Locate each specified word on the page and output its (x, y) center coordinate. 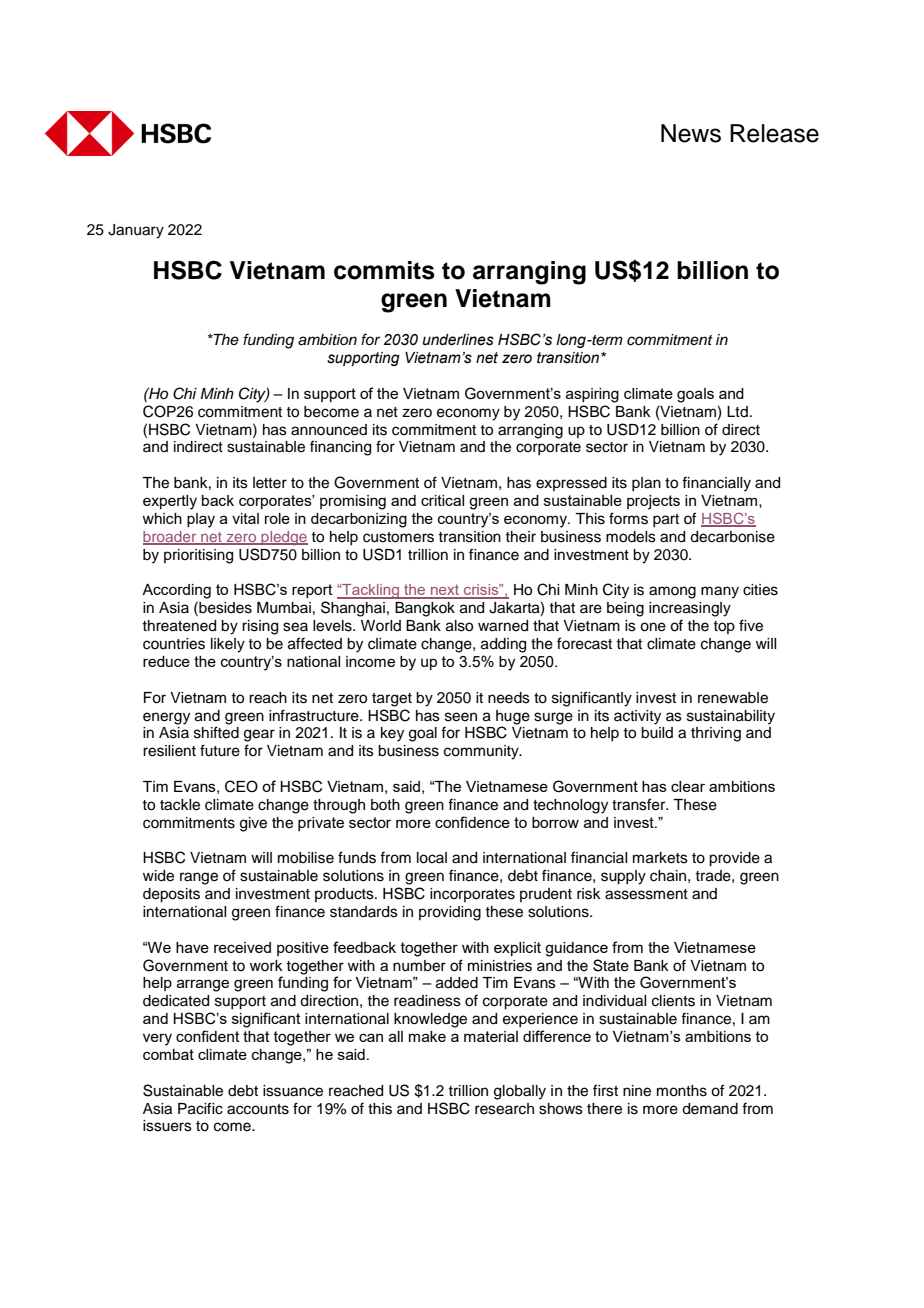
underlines (458, 340)
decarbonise (732, 537)
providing (450, 913)
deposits (171, 895)
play (201, 520)
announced (329, 430)
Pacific (200, 1108)
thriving (716, 734)
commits (384, 270)
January (136, 231)
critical (442, 500)
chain (668, 876)
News (691, 133)
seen (461, 717)
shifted (216, 732)
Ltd (737, 411)
